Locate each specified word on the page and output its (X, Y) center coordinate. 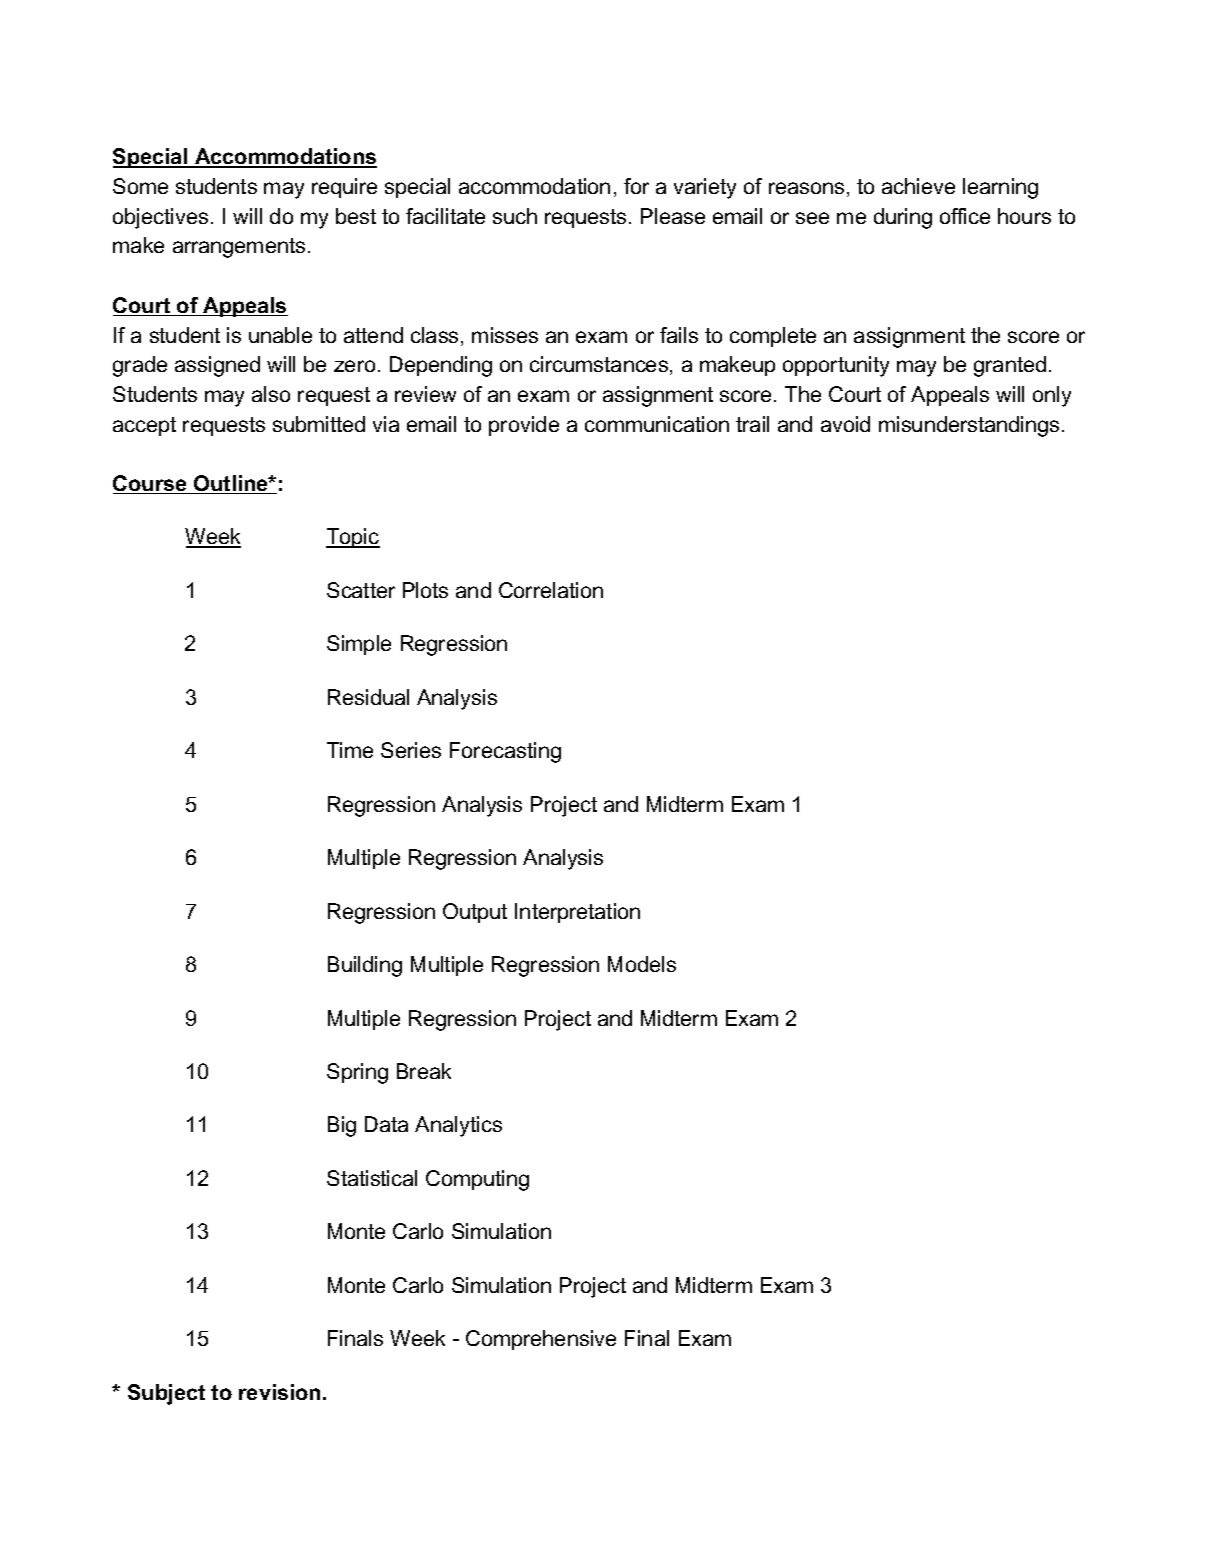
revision (279, 1392)
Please (673, 216)
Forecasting (505, 752)
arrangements (239, 248)
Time (350, 750)
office (965, 216)
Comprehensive (541, 1340)
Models (642, 964)
